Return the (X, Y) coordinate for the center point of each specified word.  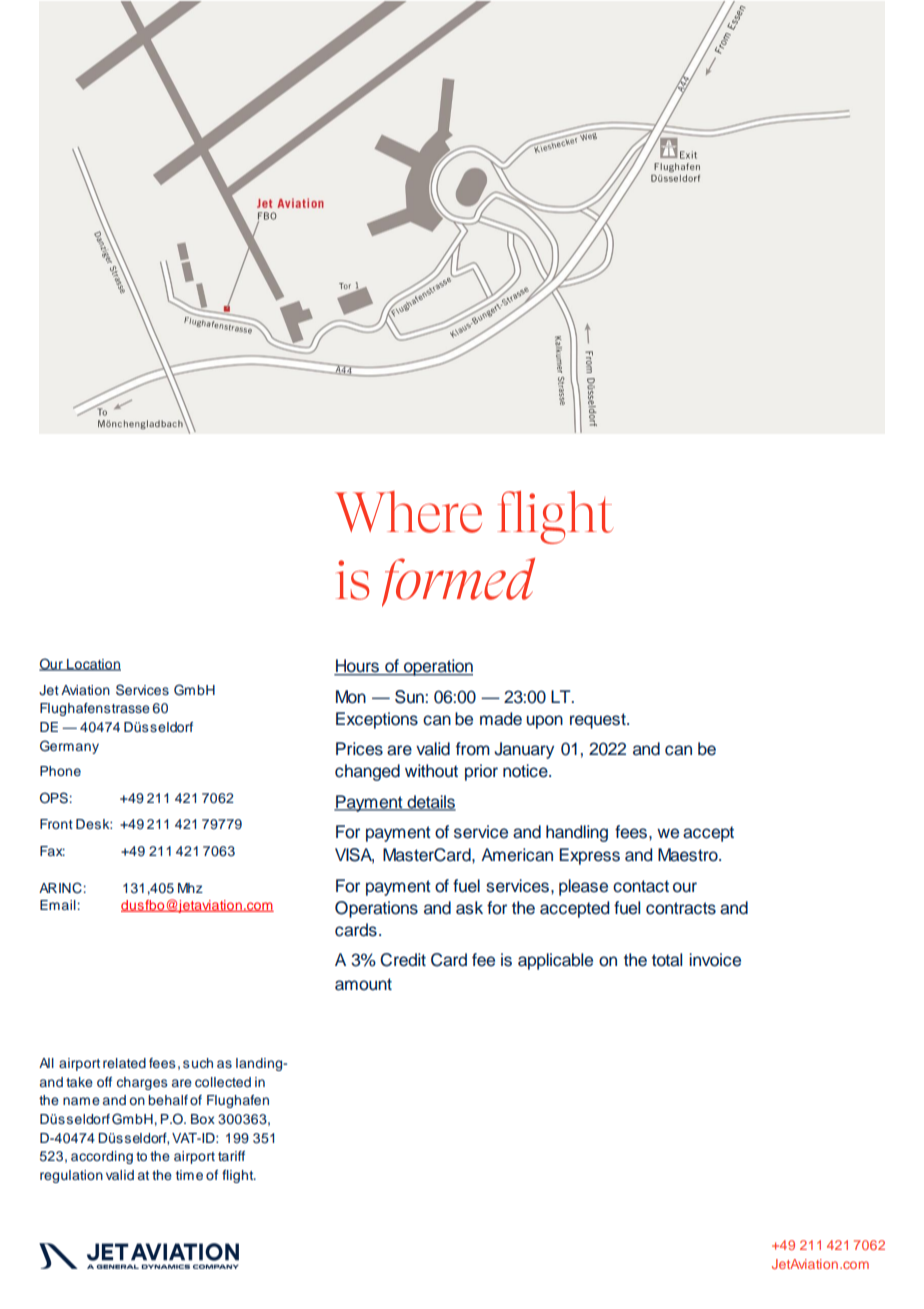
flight (238, 1176)
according (102, 1157)
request (599, 721)
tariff (231, 1156)
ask (469, 908)
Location (93, 665)
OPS (54, 798)
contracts (681, 908)
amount (363, 984)
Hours (358, 667)
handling (577, 833)
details (430, 802)
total (667, 960)
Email (58, 905)
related (124, 1063)
